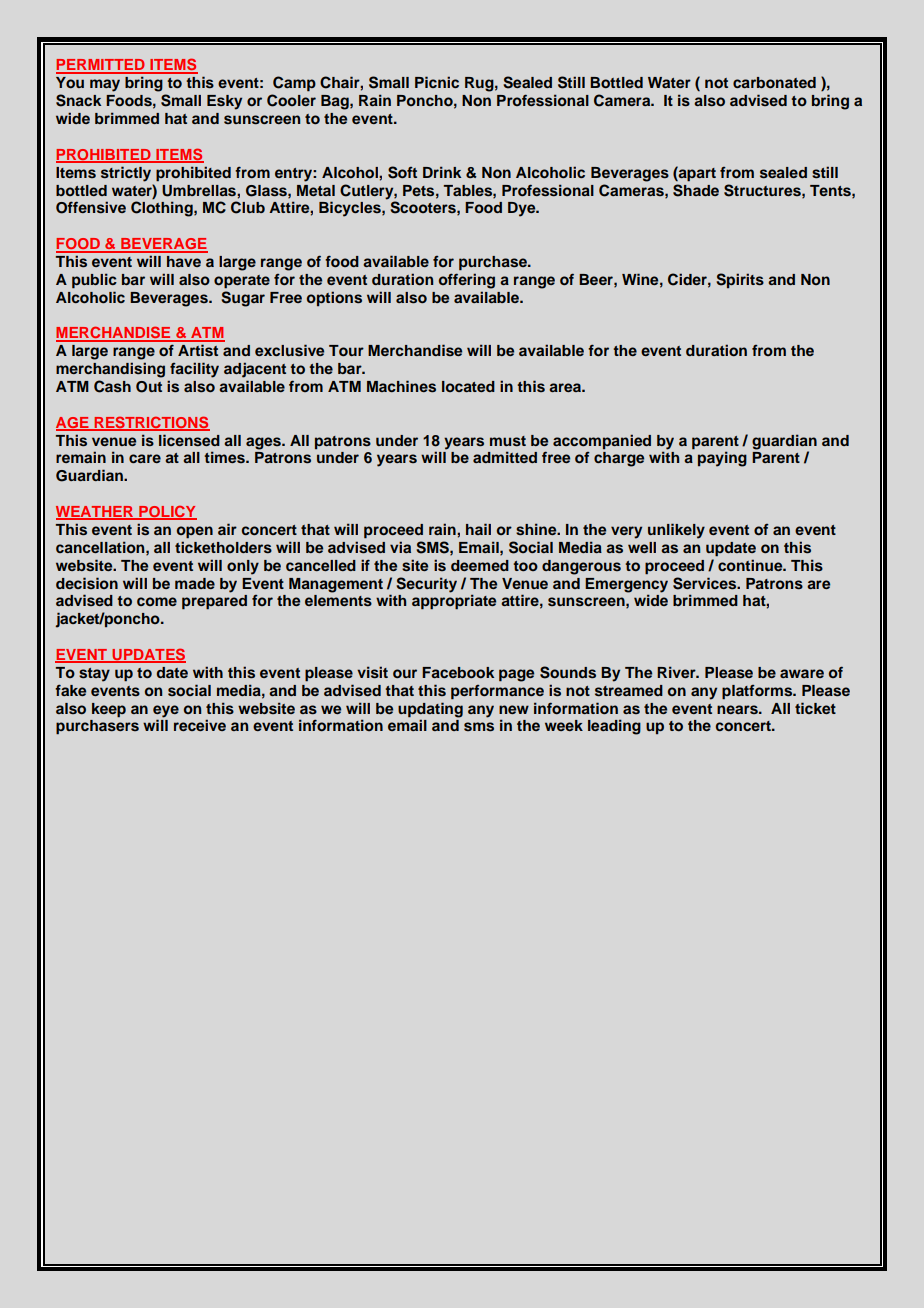 The width and height of the page is (924, 1308). Describe the element at coordinates (430, 710) in the page. I see `updating` at that location.
